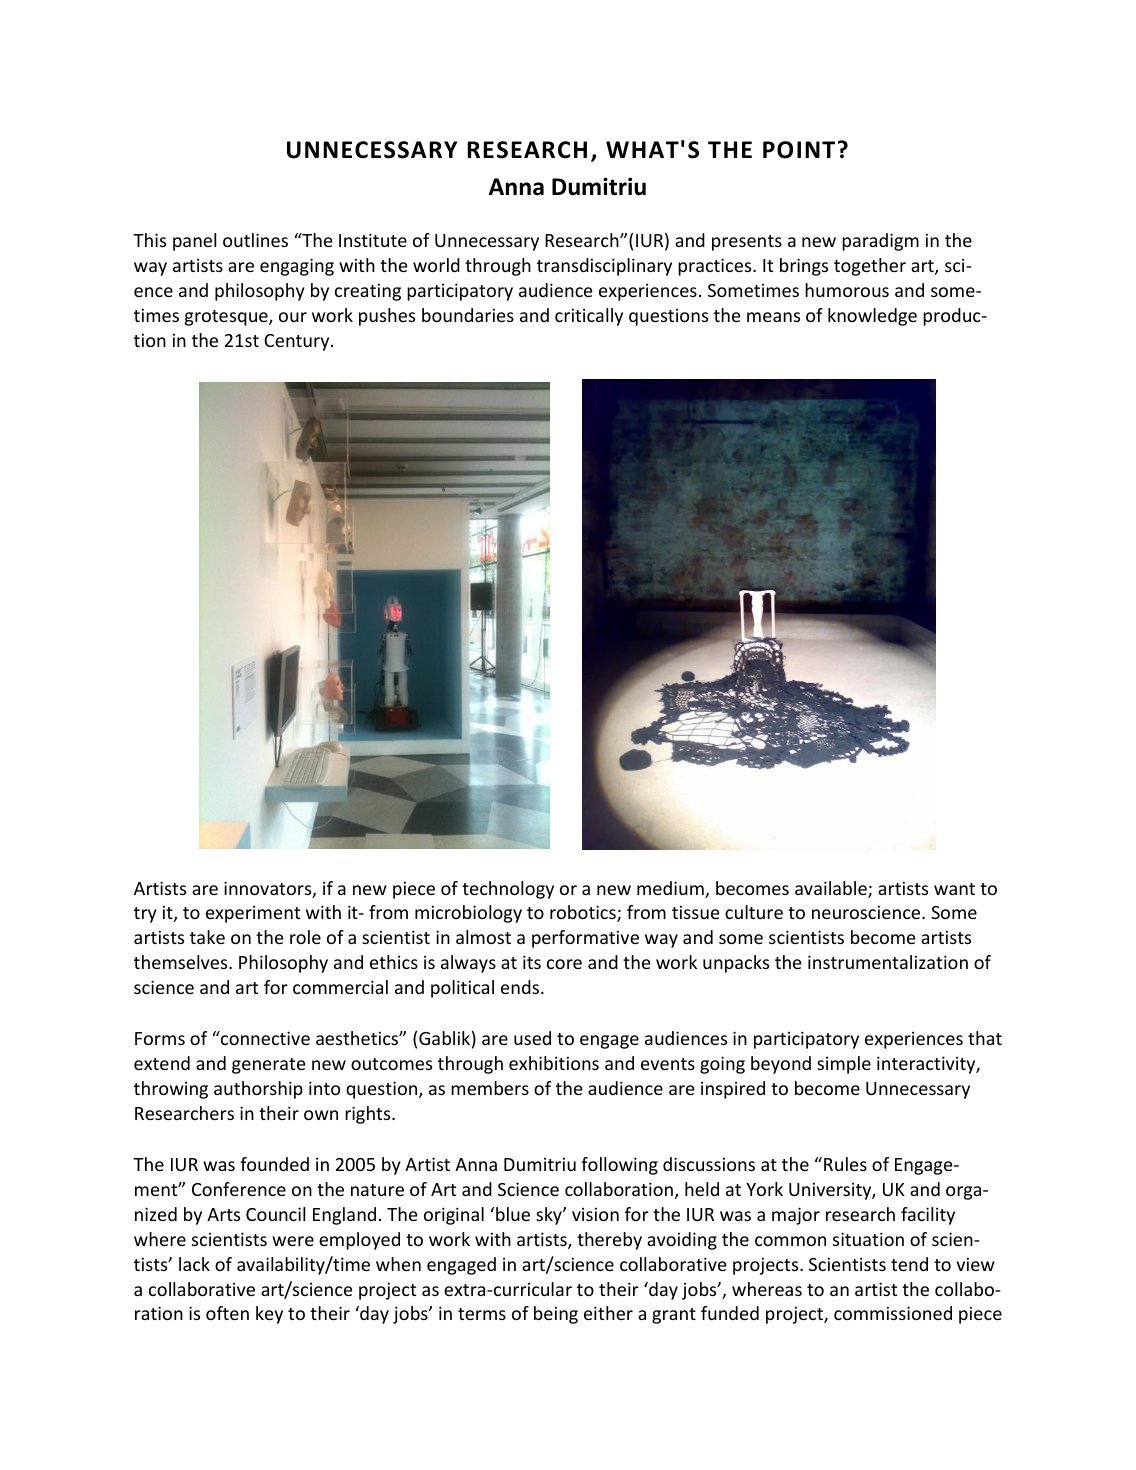 The height and width of the screenshot is (1470, 1136). I want to click on knowledge, so click(872, 317).
